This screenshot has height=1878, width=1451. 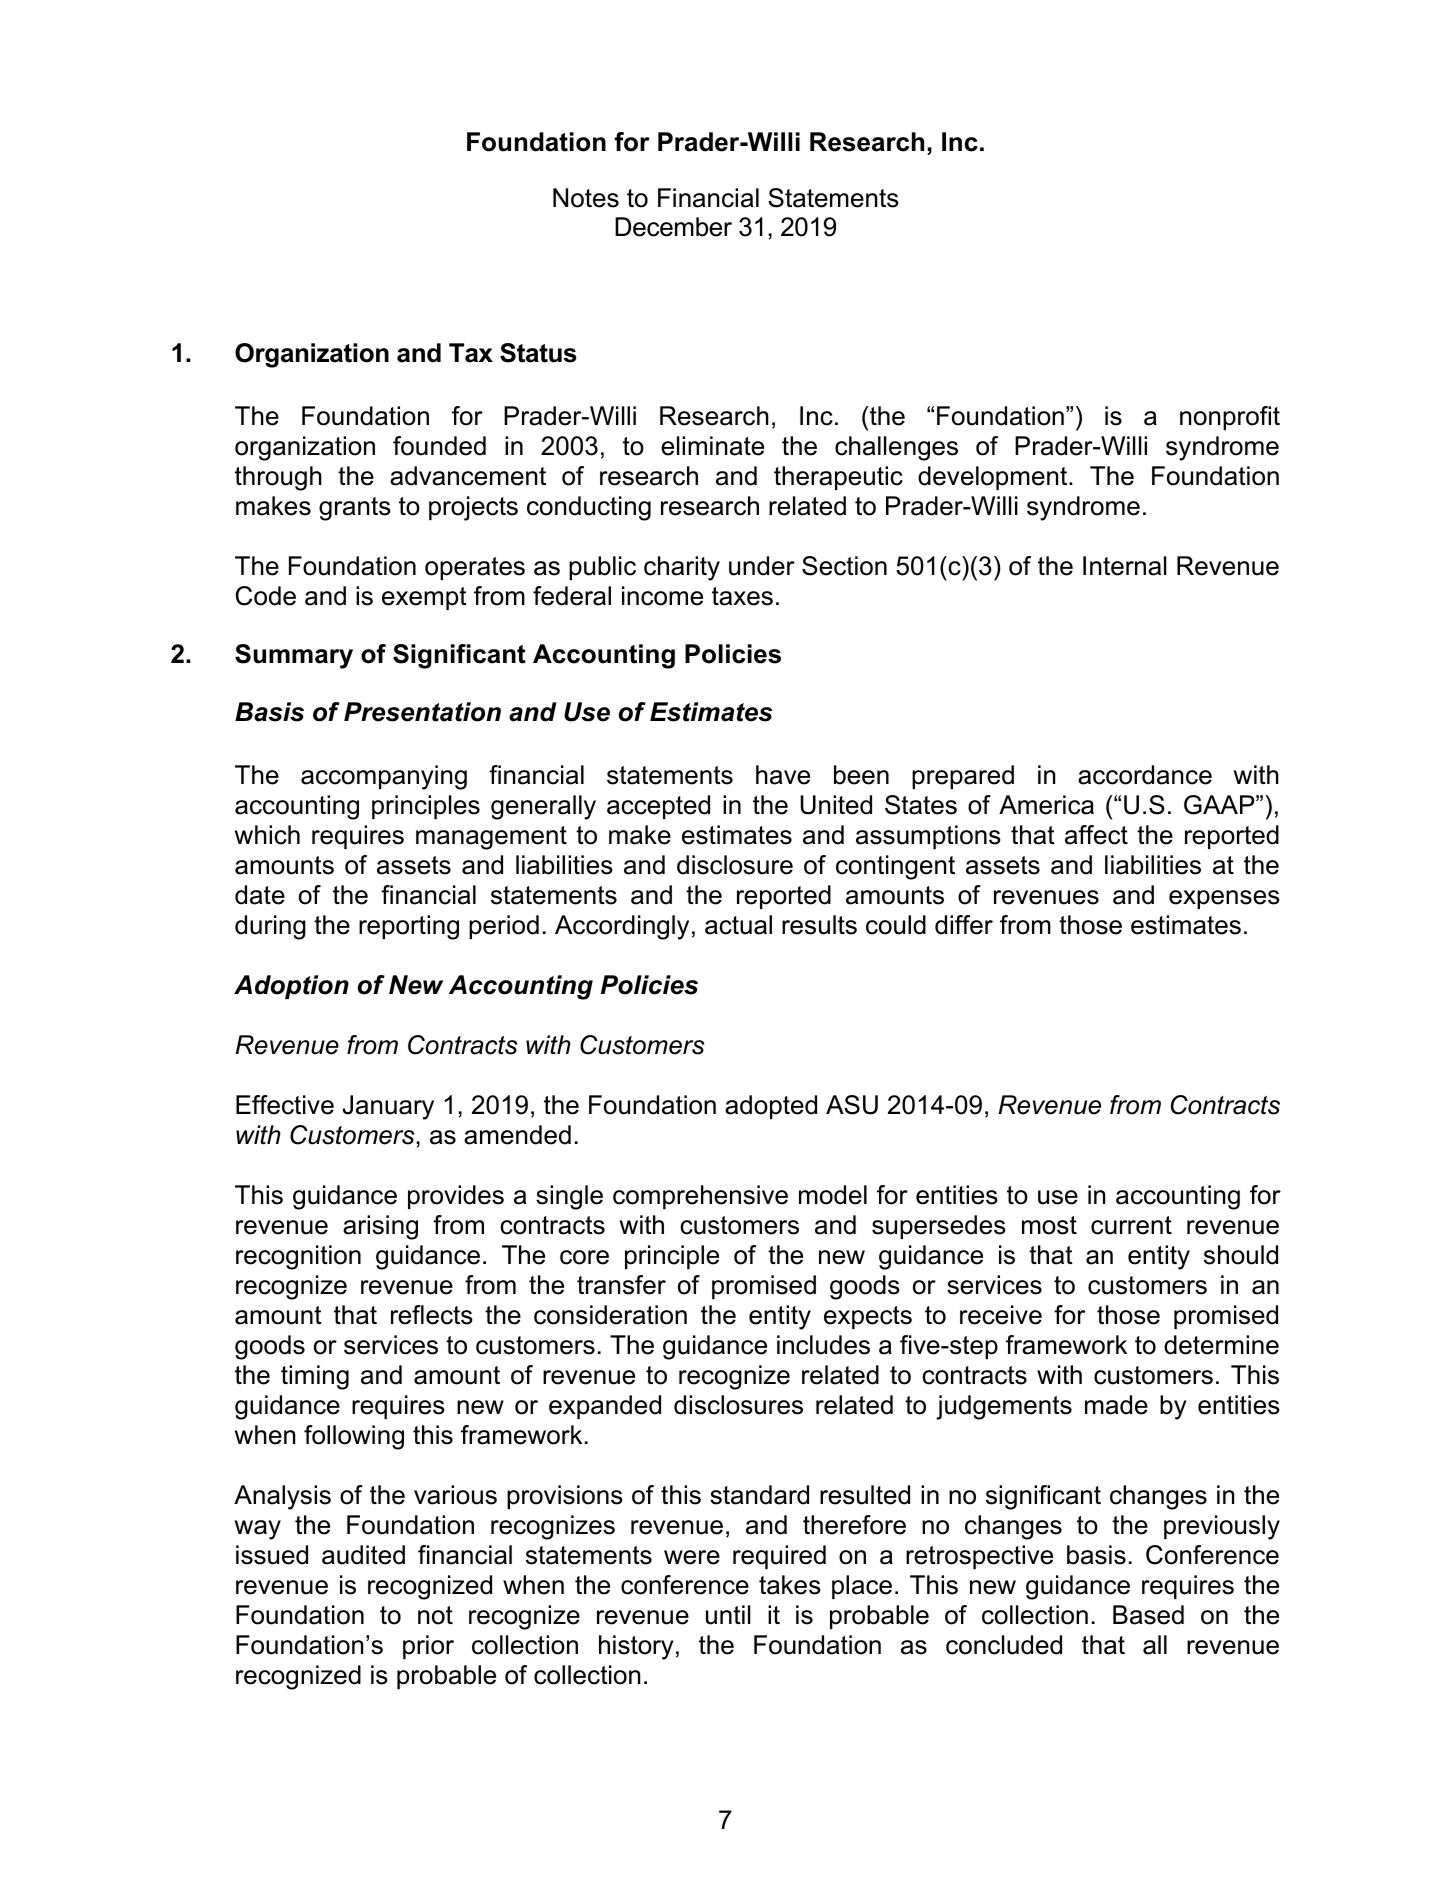 What do you see at coordinates (673, 227) in the screenshot?
I see `December` at bounding box center [673, 227].
